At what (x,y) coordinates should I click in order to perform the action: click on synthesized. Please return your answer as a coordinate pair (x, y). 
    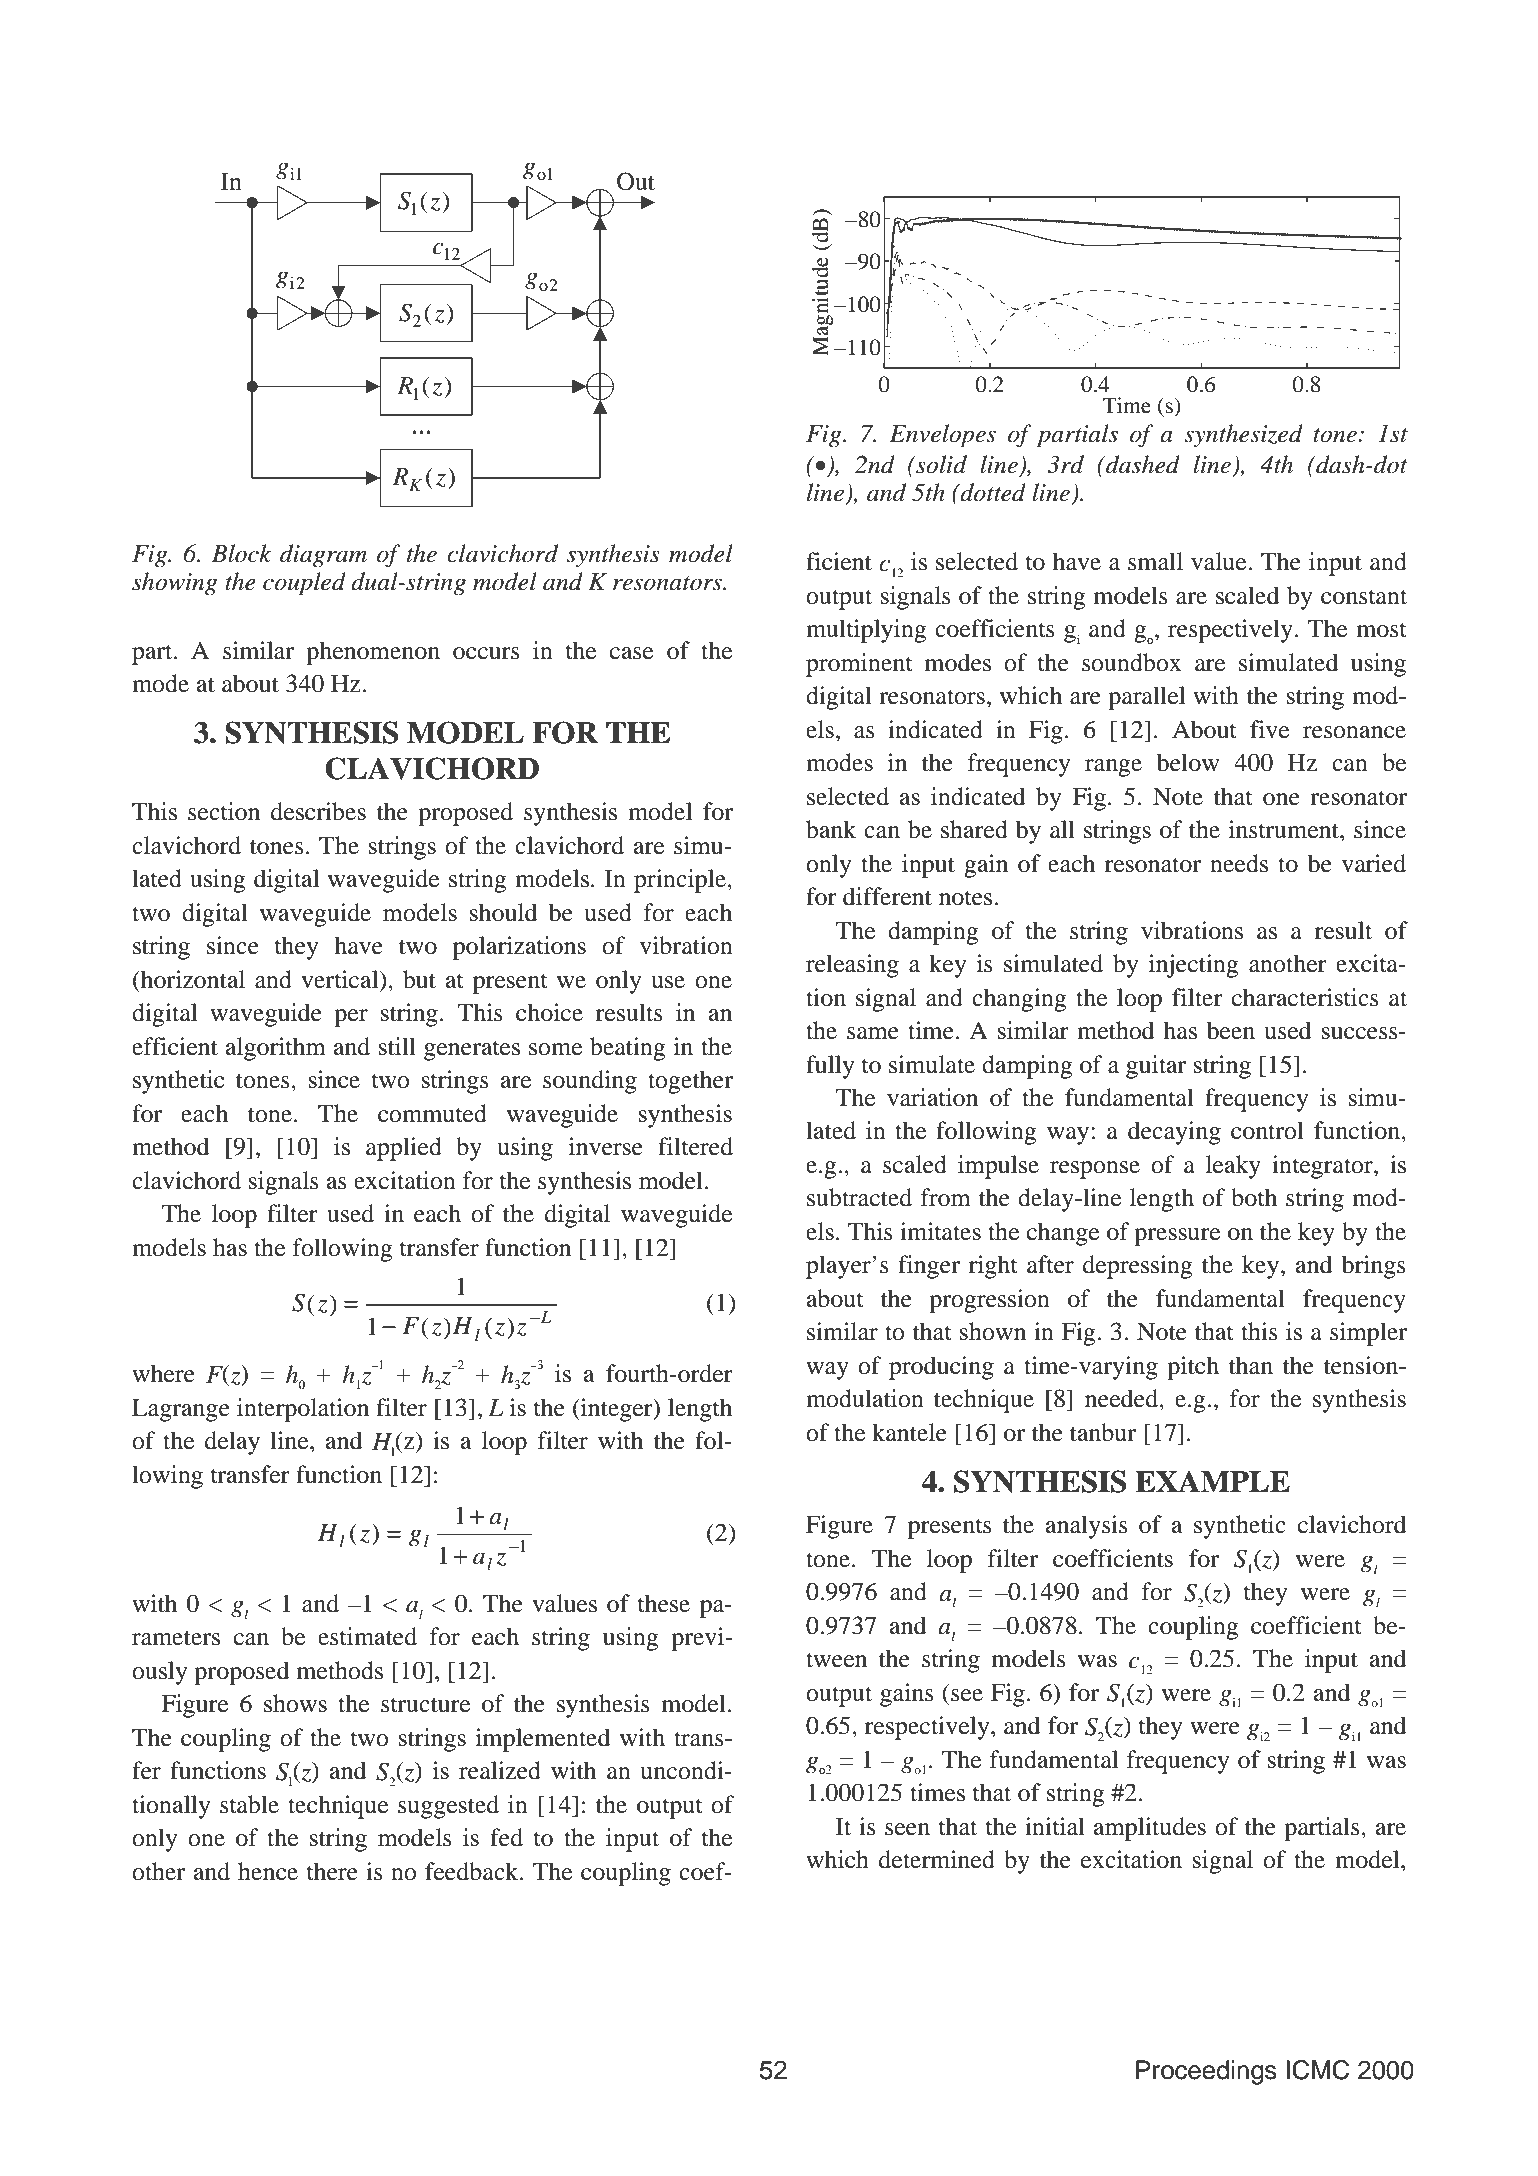
    Looking at the image, I should click on (1243, 435).
